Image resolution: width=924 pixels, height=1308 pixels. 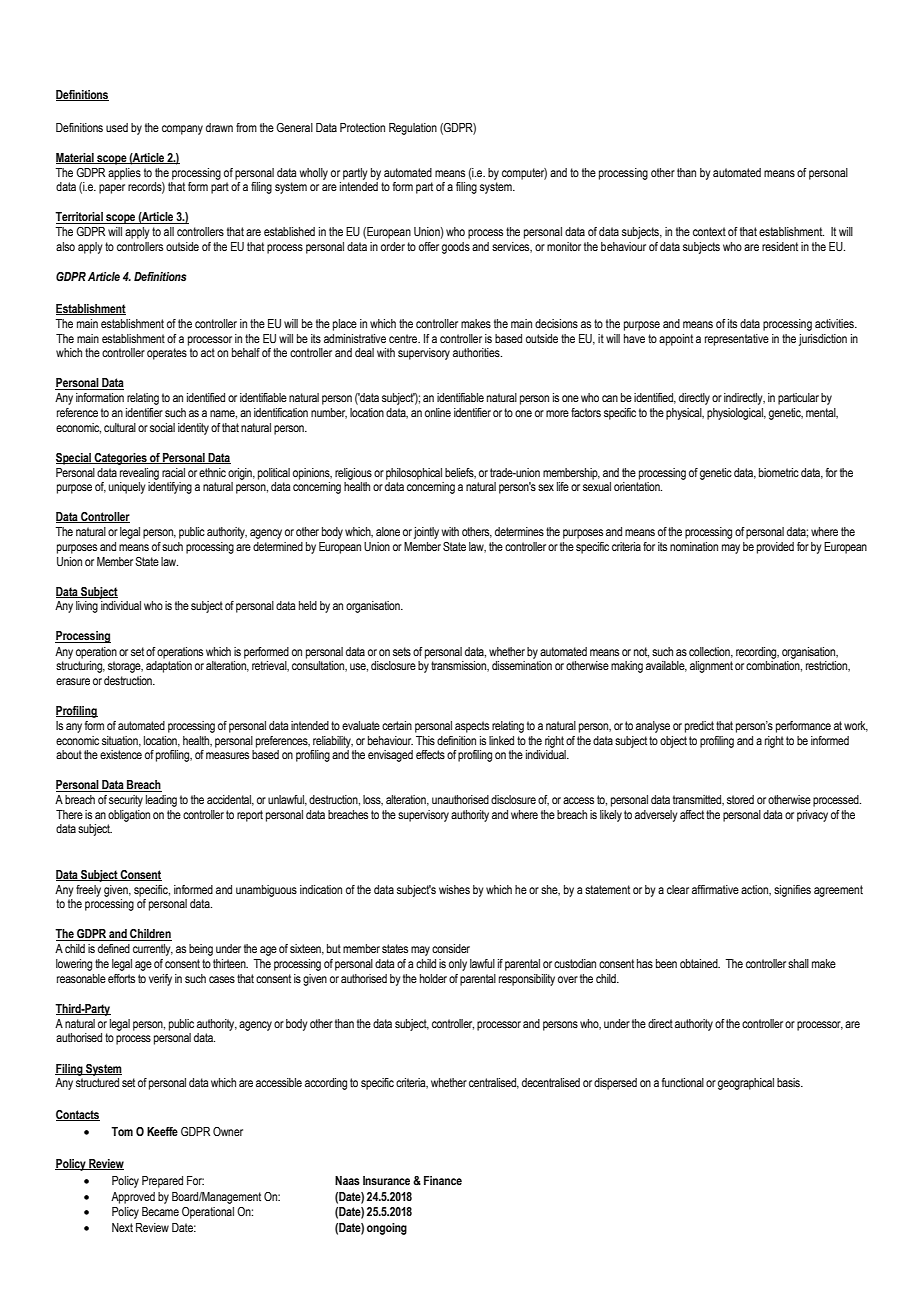 I want to click on Prepared, so click(x=162, y=1182).
